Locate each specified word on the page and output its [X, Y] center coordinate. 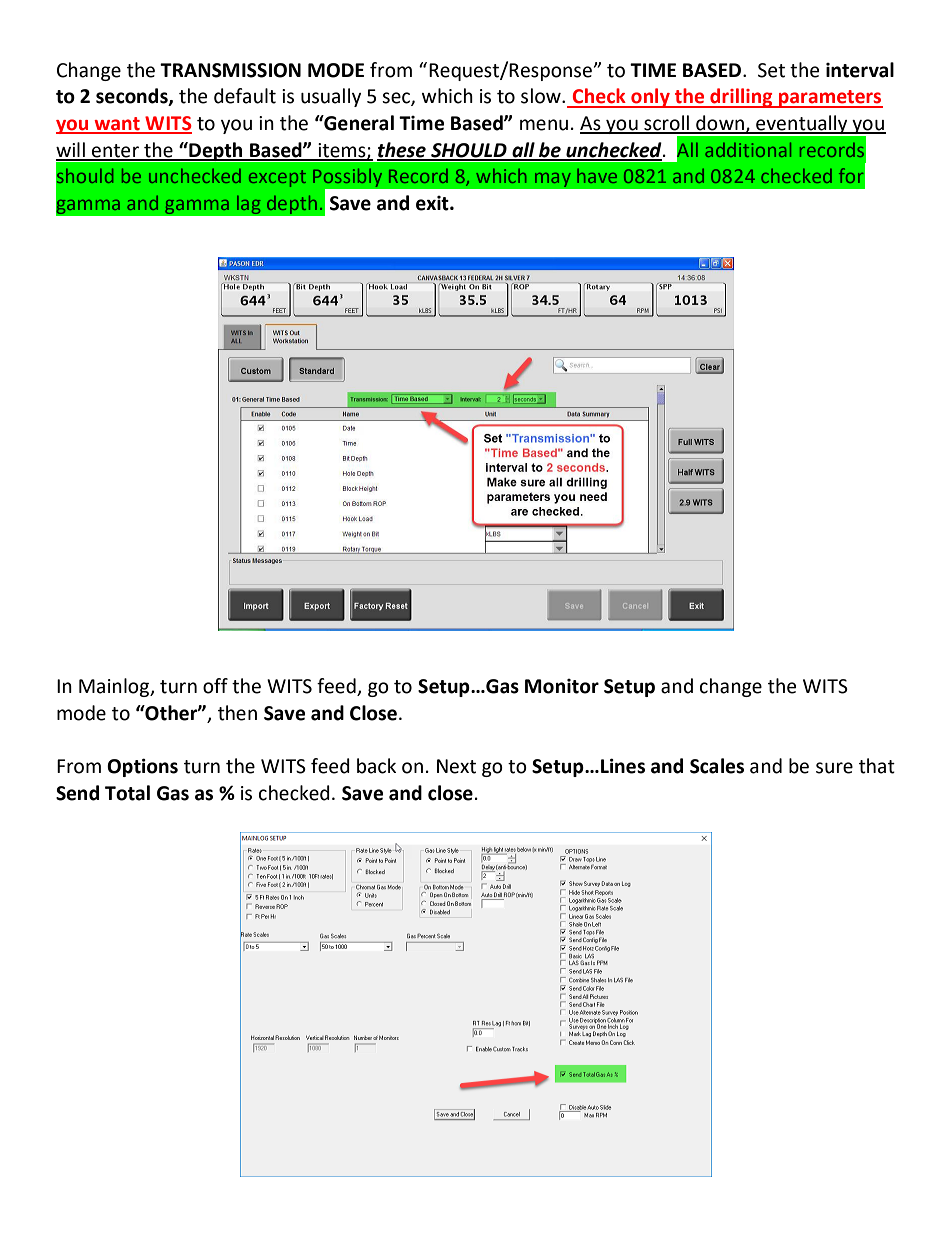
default [245, 96]
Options [142, 767]
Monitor [562, 686]
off [215, 686]
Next [456, 766]
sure [834, 768]
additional [748, 150]
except [277, 178]
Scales [717, 766]
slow [542, 96]
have [597, 176]
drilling [741, 98]
